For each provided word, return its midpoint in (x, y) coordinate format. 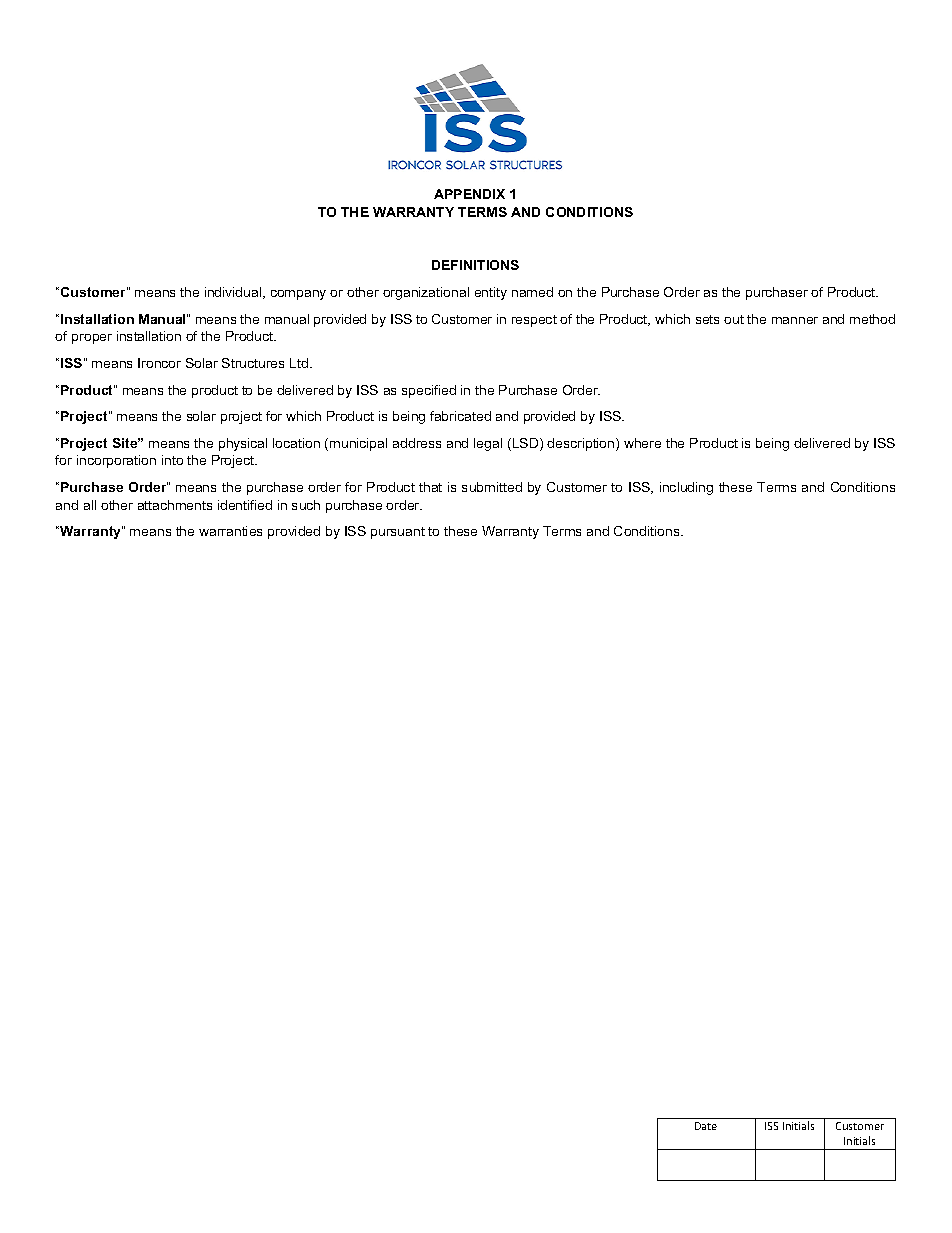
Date (706, 1126)
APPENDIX (469, 194)
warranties (230, 531)
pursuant (398, 533)
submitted (492, 487)
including (686, 488)
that (430, 487)
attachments (175, 505)
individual (234, 293)
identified (245, 505)
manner (795, 320)
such (306, 505)
